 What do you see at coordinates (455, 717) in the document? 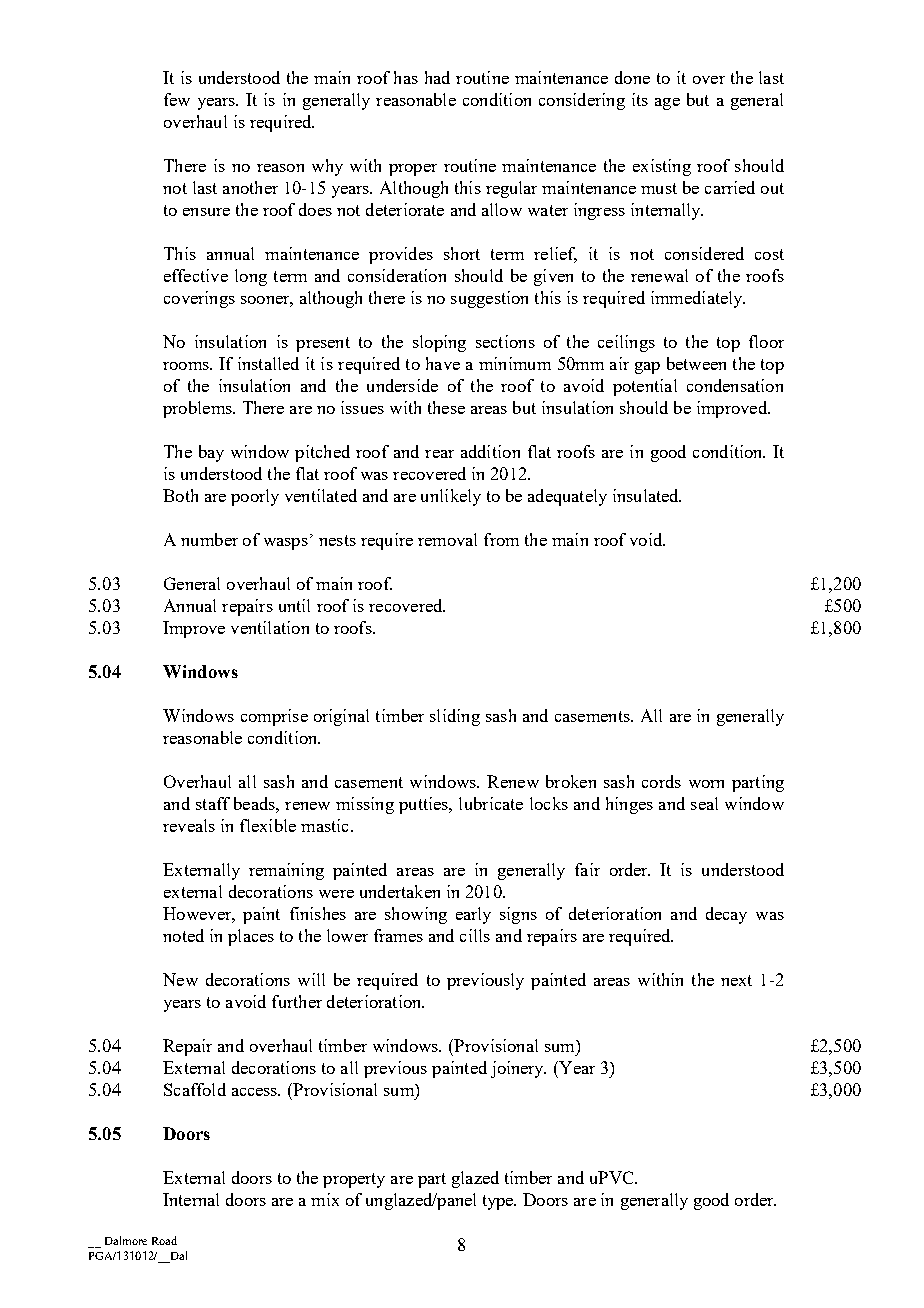
I see `sliding` at bounding box center [455, 717].
